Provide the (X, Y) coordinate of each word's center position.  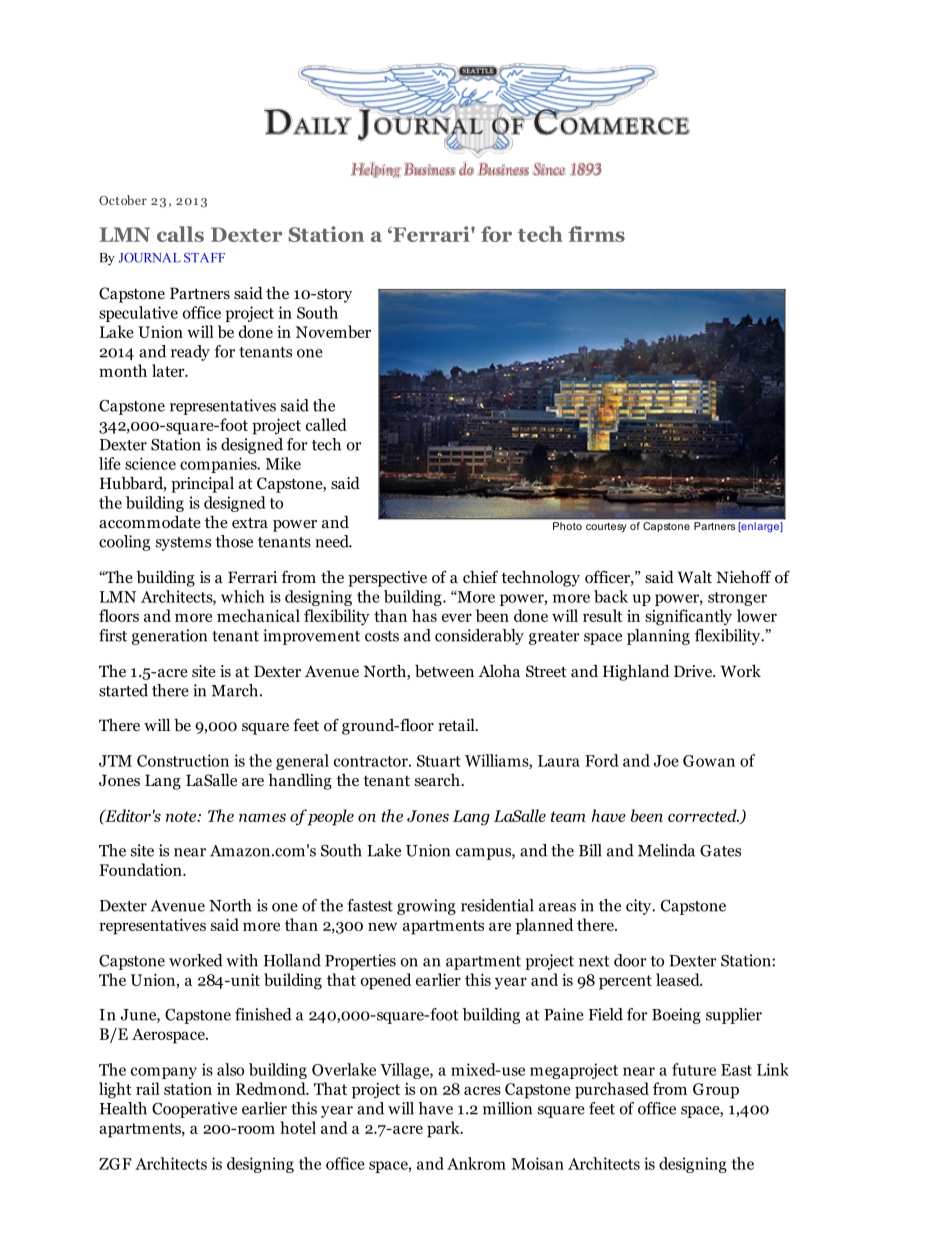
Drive (694, 671)
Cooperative (194, 1110)
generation (169, 637)
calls (180, 234)
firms (596, 234)
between (444, 670)
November (333, 331)
